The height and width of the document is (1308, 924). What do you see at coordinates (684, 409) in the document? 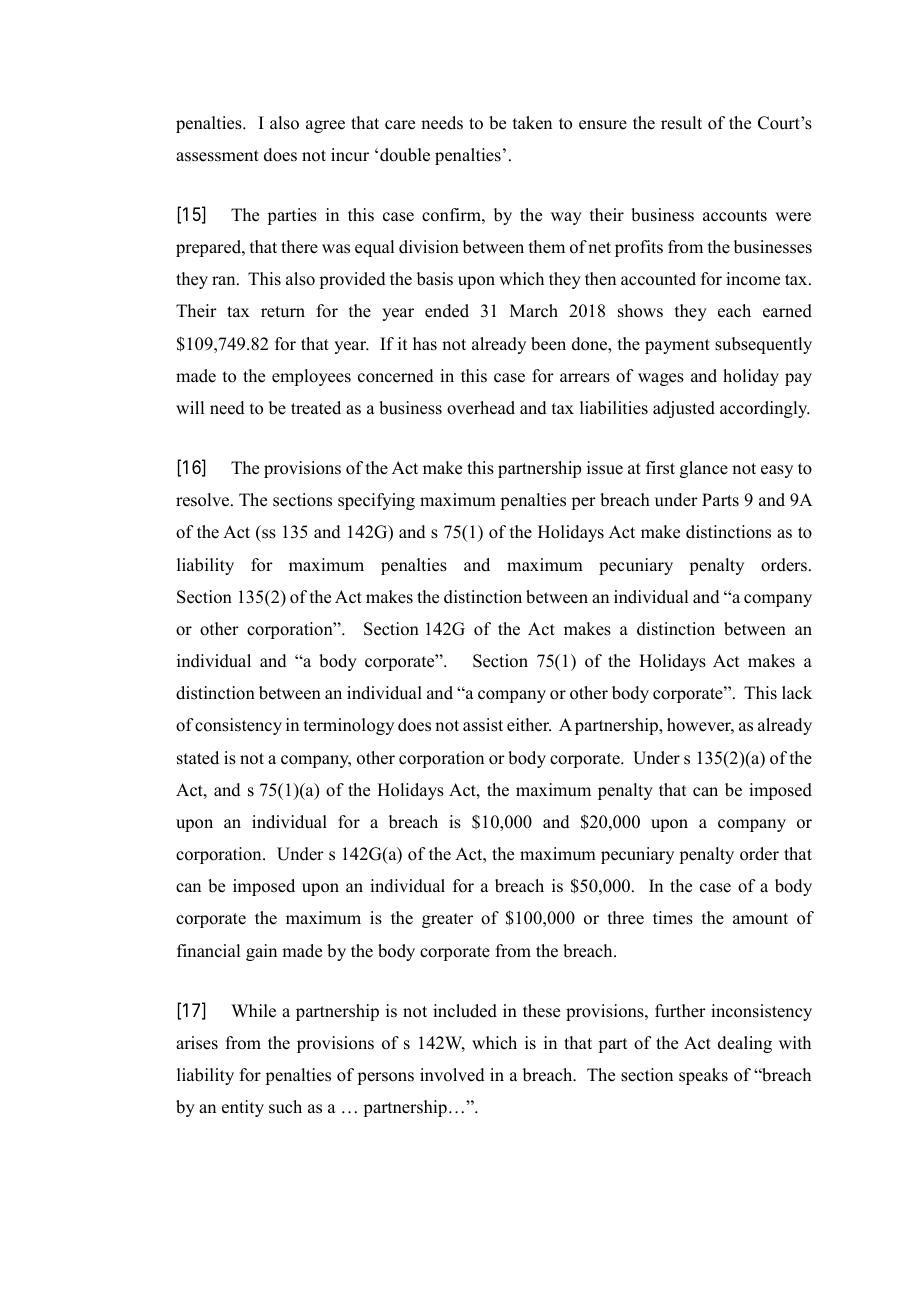
I see `adjusted` at bounding box center [684, 409].
